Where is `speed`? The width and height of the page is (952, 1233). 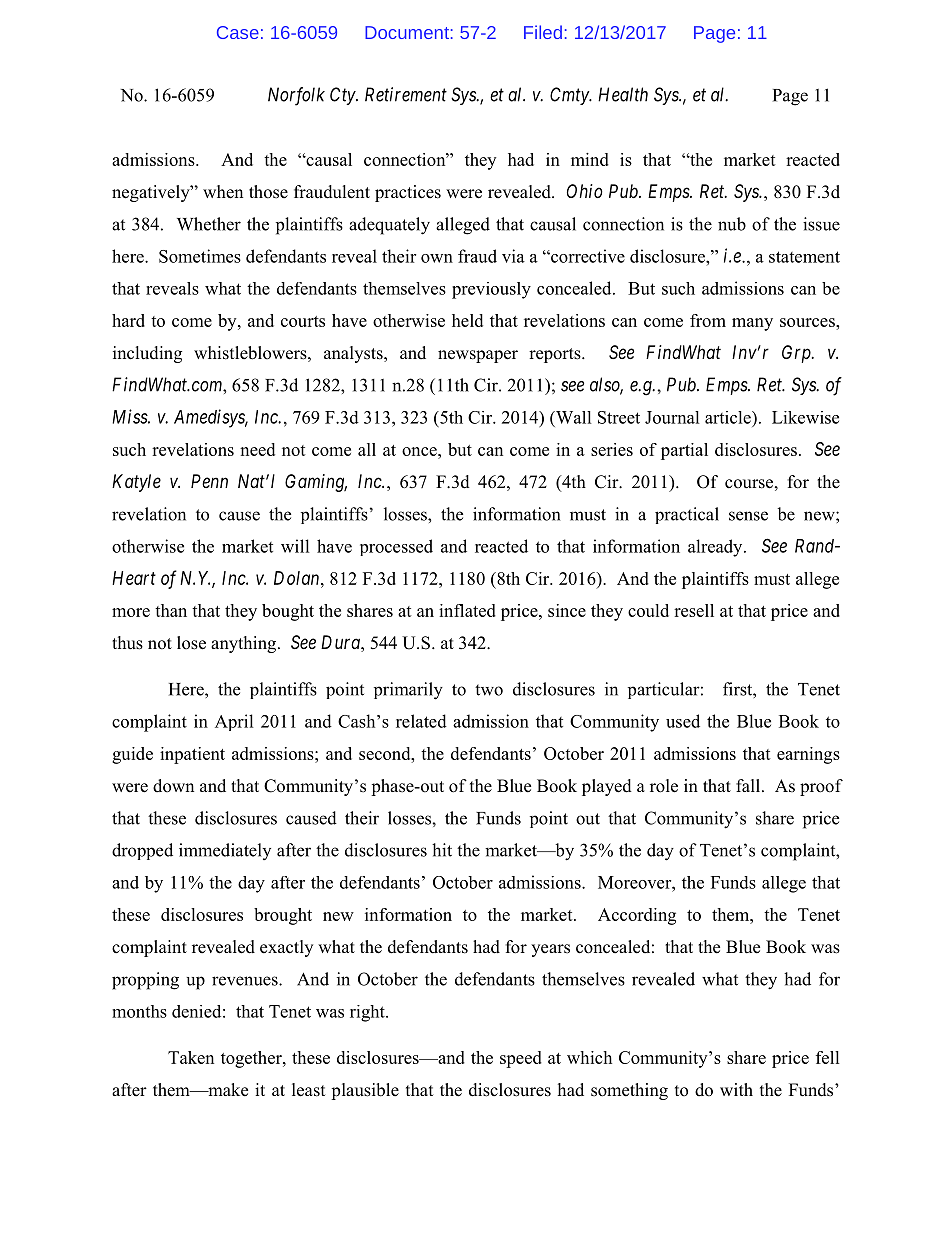 speed is located at coordinates (521, 1059).
